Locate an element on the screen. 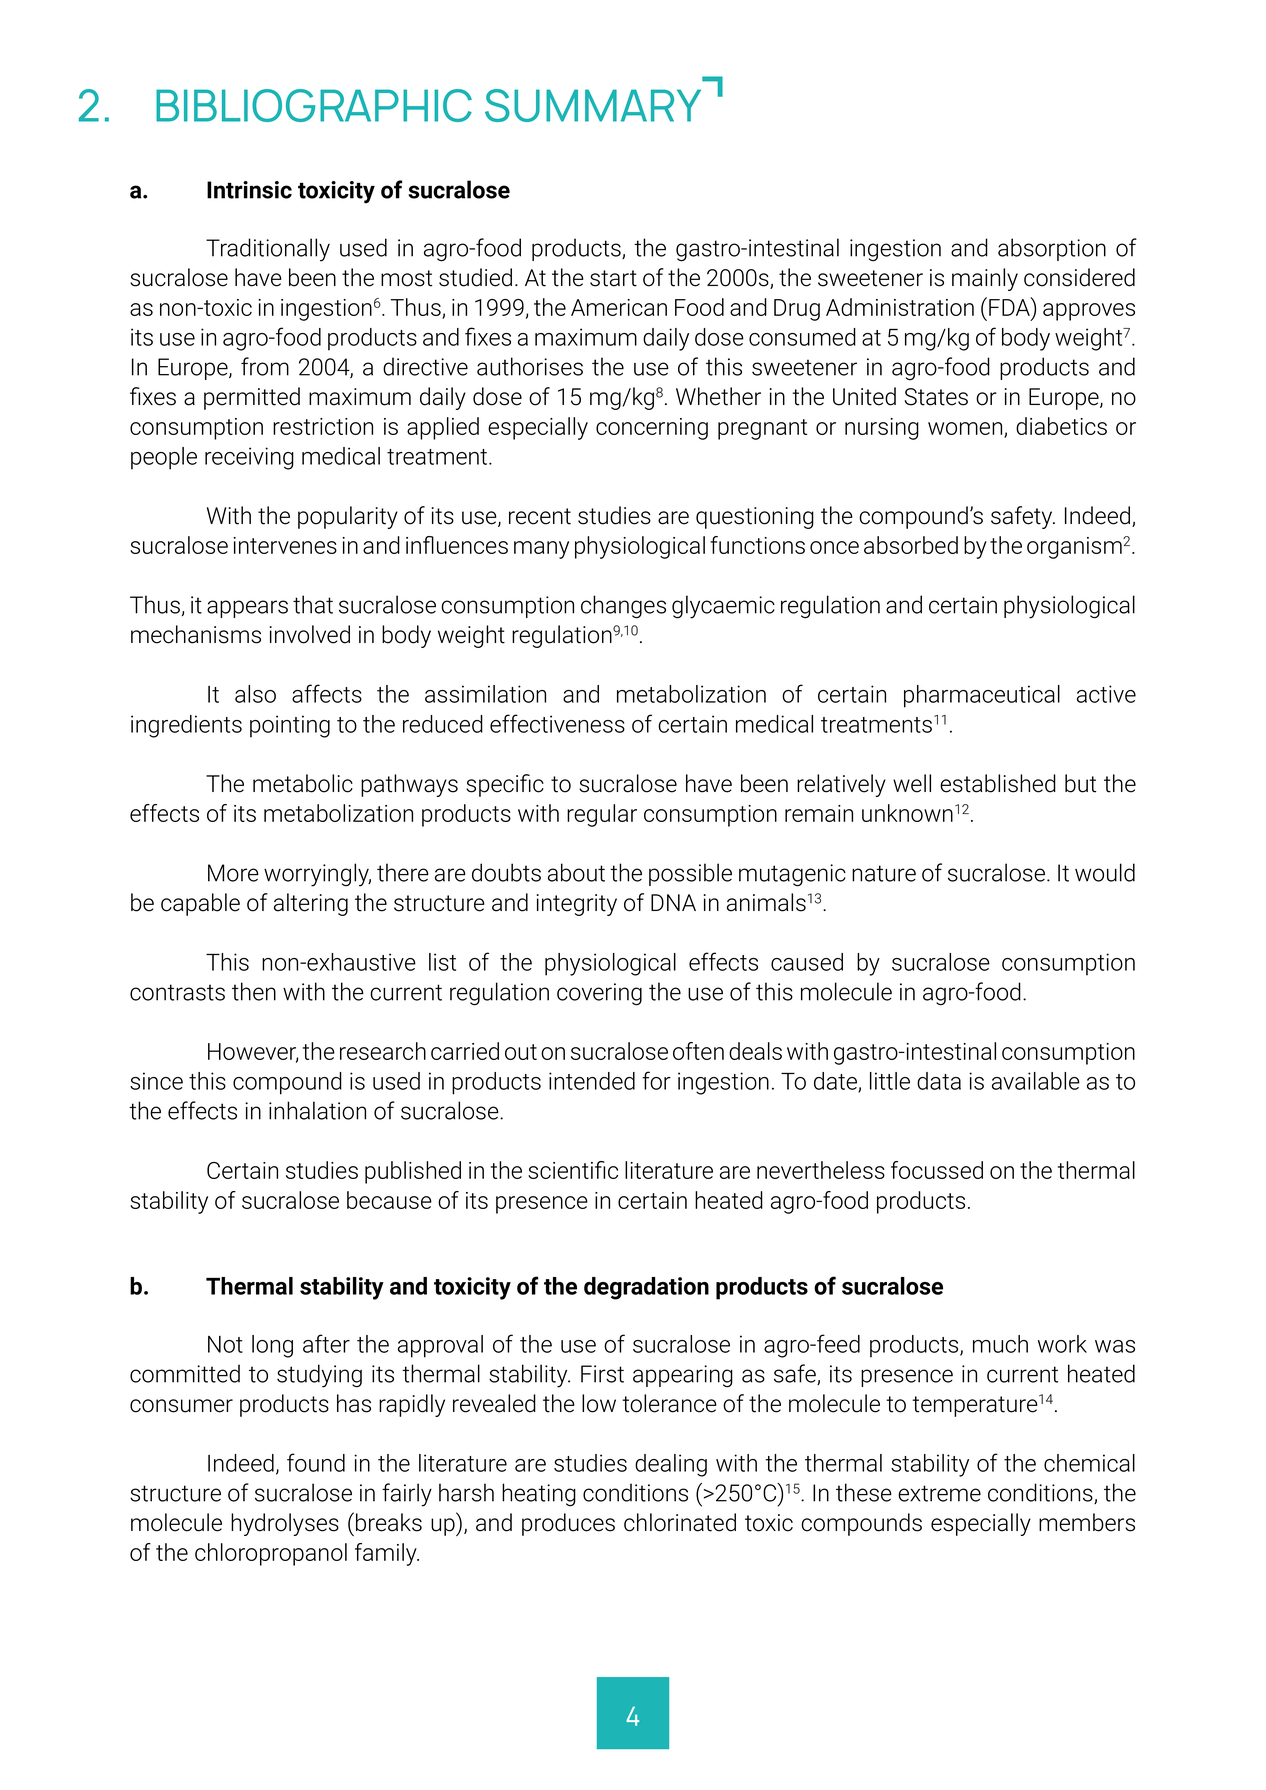  absorption is located at coordinates (1052, 249).
